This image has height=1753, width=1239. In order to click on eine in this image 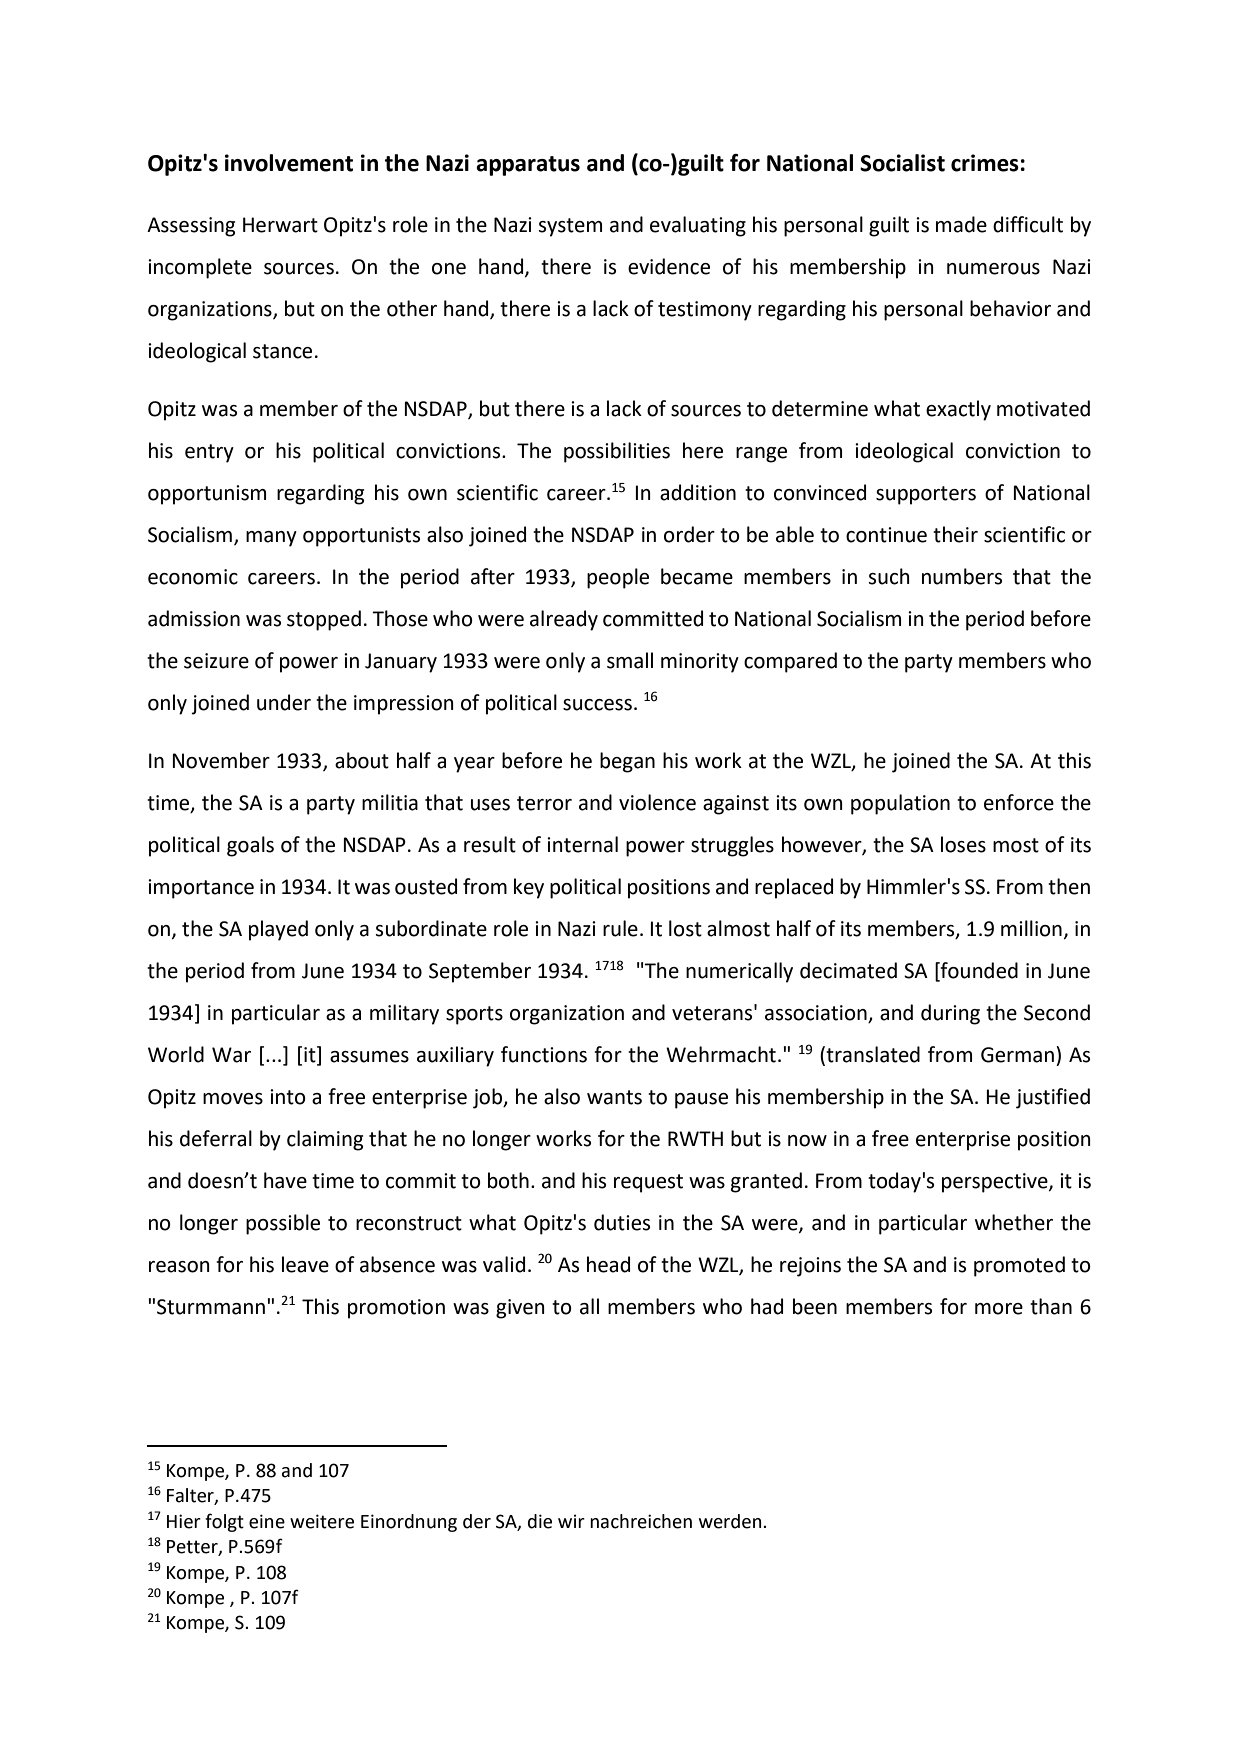, I will do `click(267, 1521)`.
